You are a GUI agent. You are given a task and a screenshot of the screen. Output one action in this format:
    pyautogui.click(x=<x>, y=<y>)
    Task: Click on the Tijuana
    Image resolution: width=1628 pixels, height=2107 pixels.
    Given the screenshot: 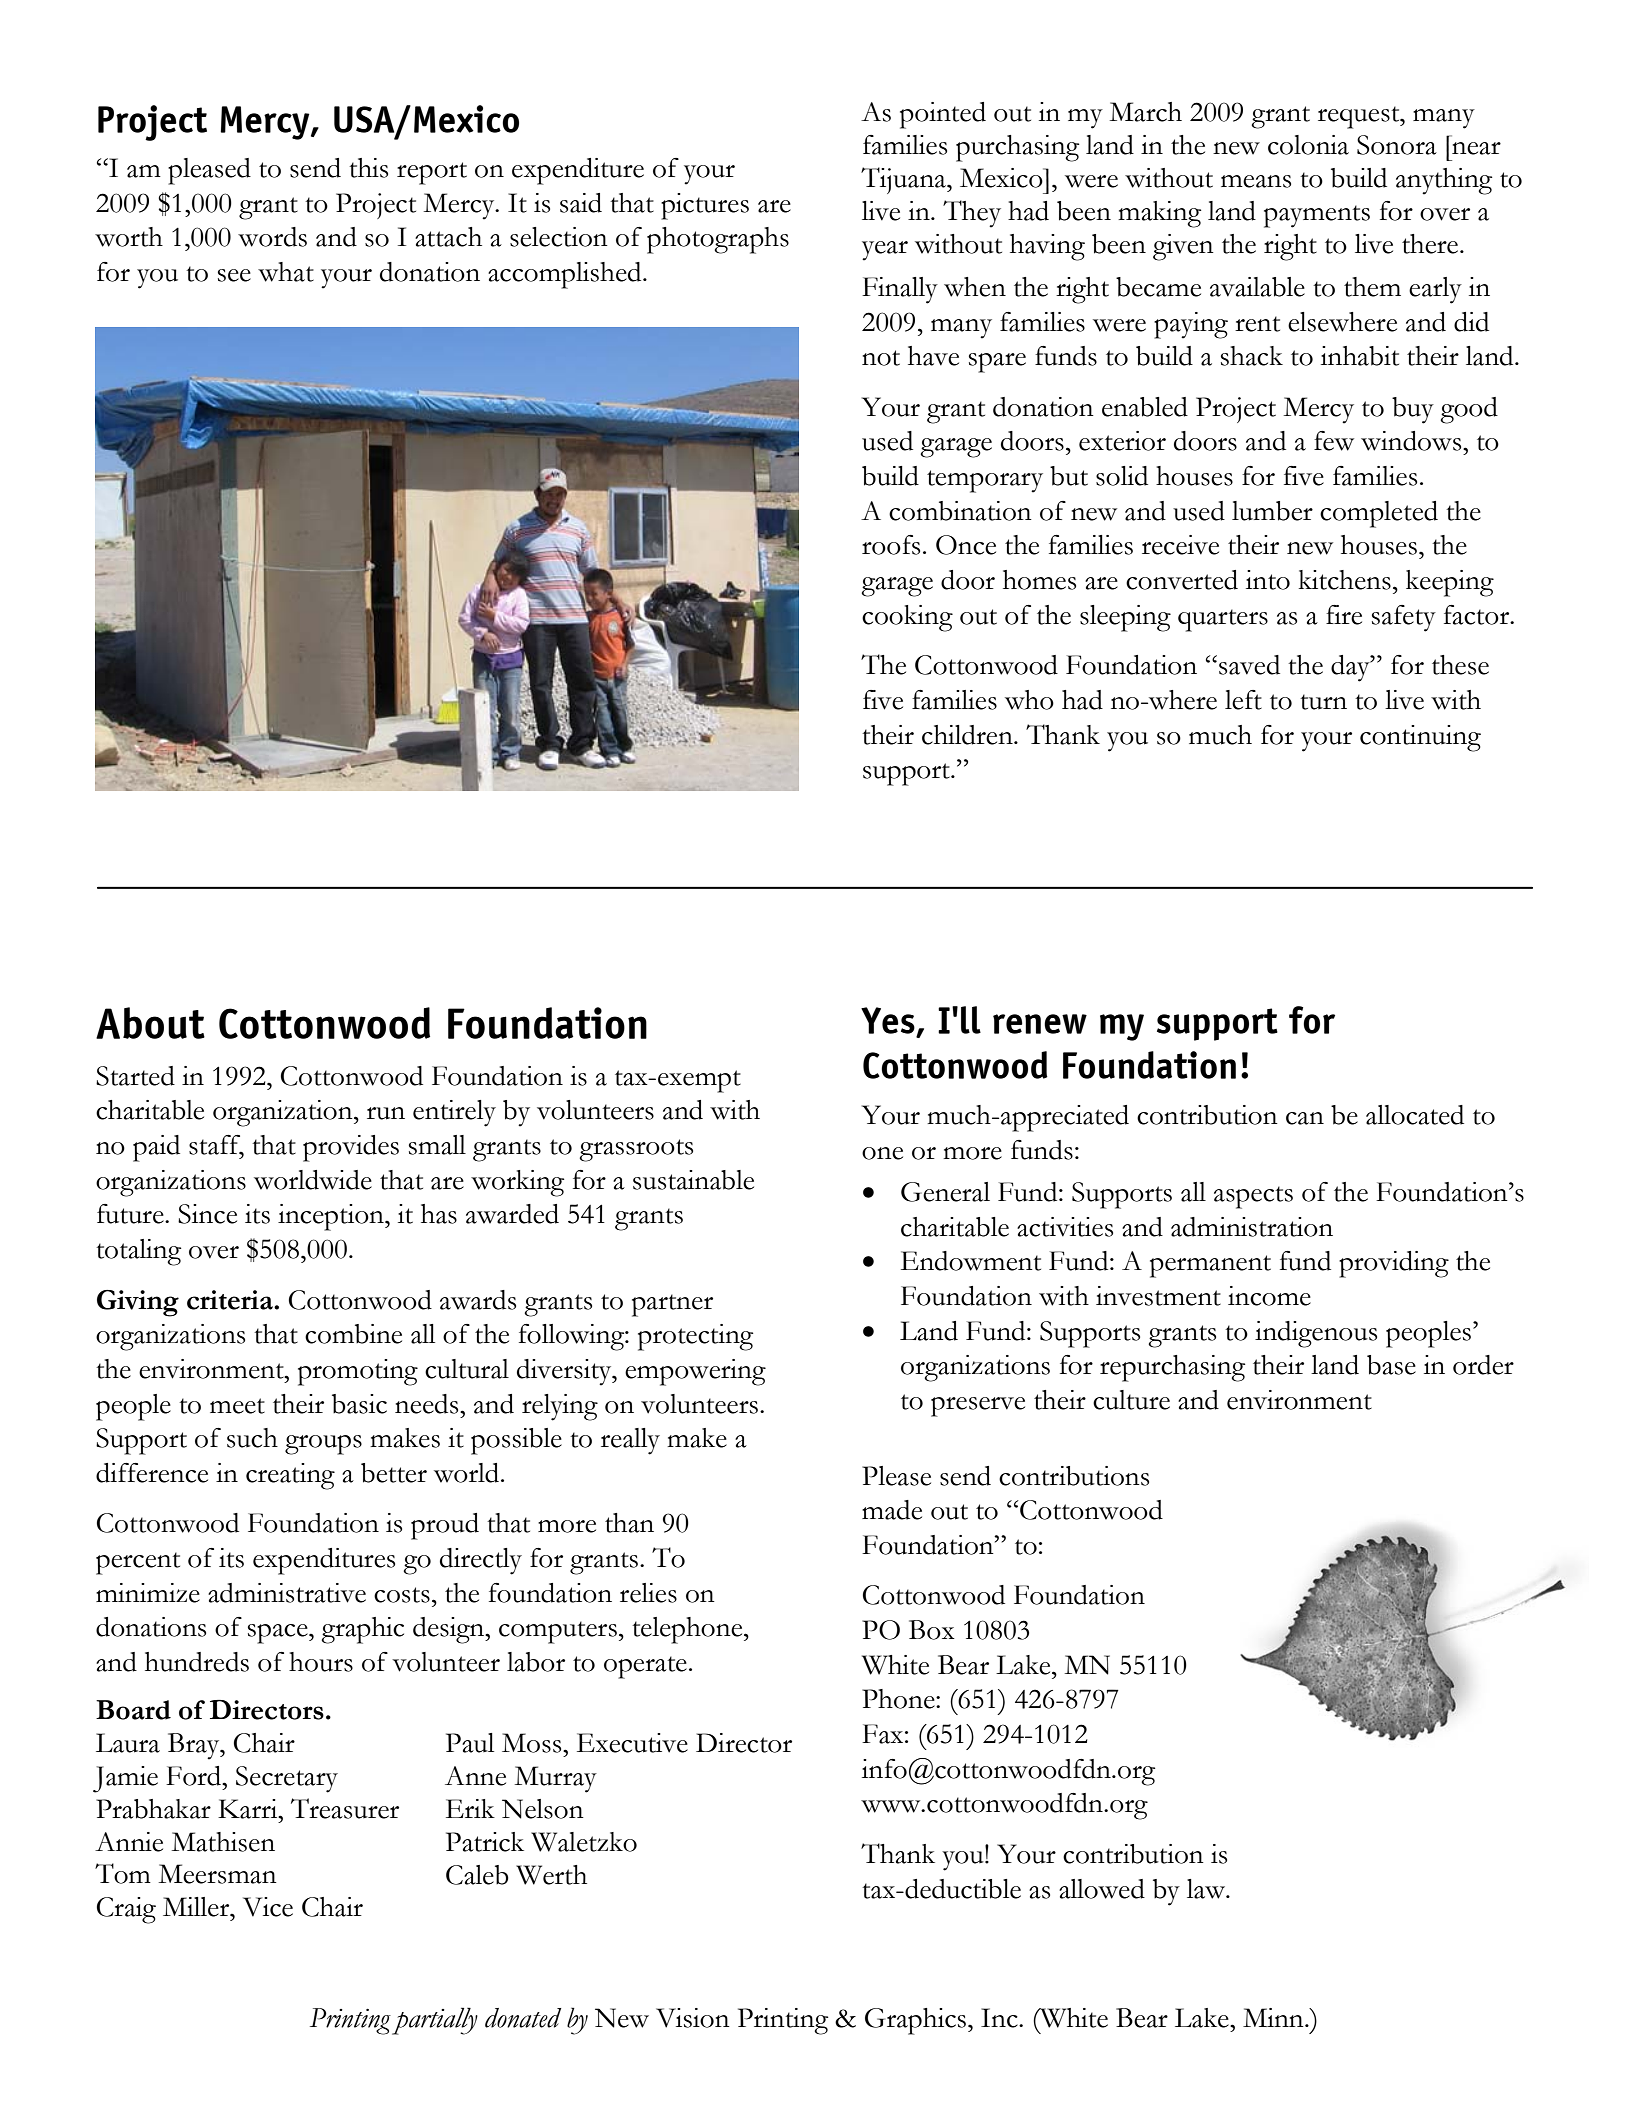 What is the action you would take?
    pyautogui.click(x=904, y=180)
